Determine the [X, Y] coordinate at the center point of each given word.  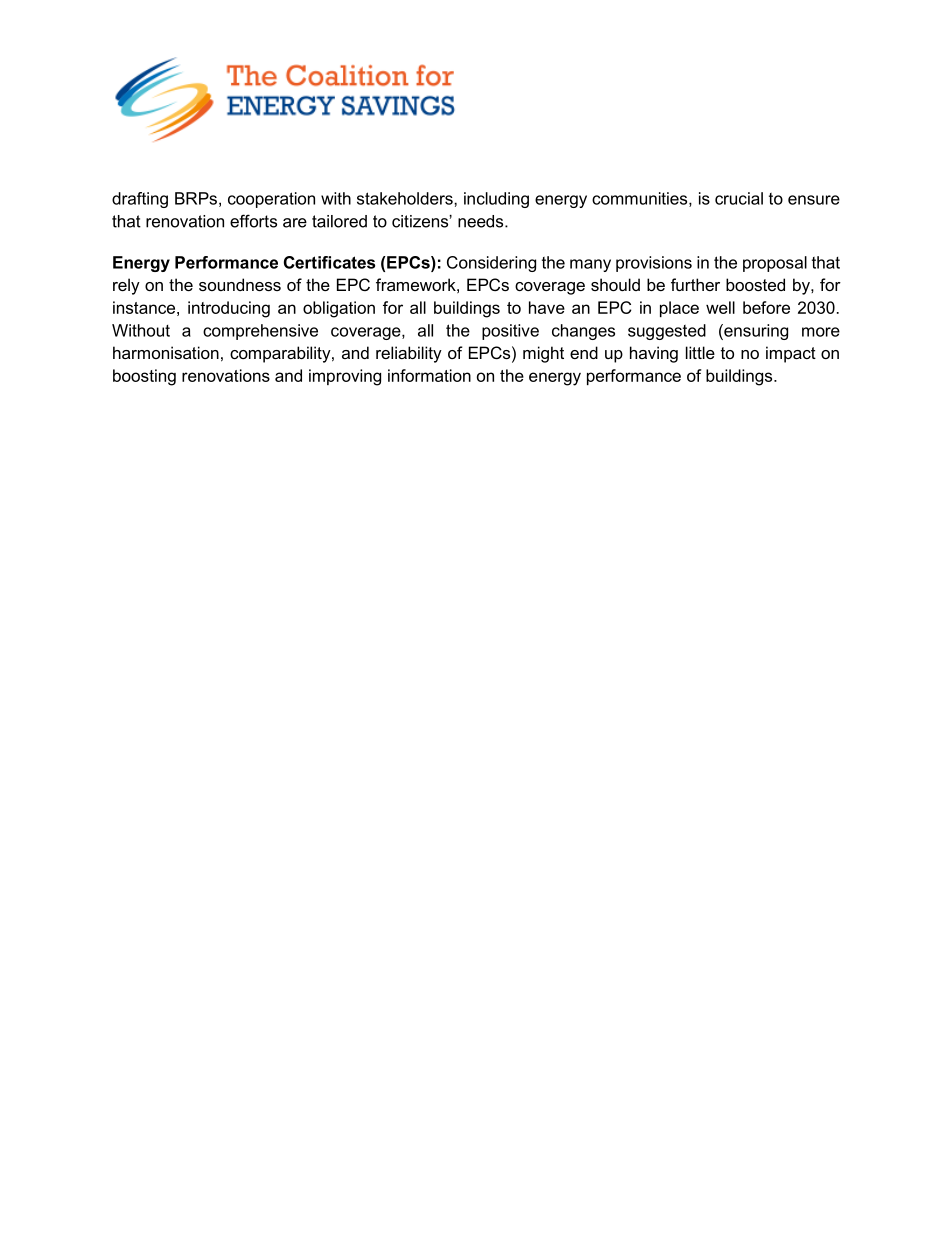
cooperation [271, 200]
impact [791, 354]
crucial [739, 198]
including [496, 200]
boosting [144, 377]
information [429, 375]
